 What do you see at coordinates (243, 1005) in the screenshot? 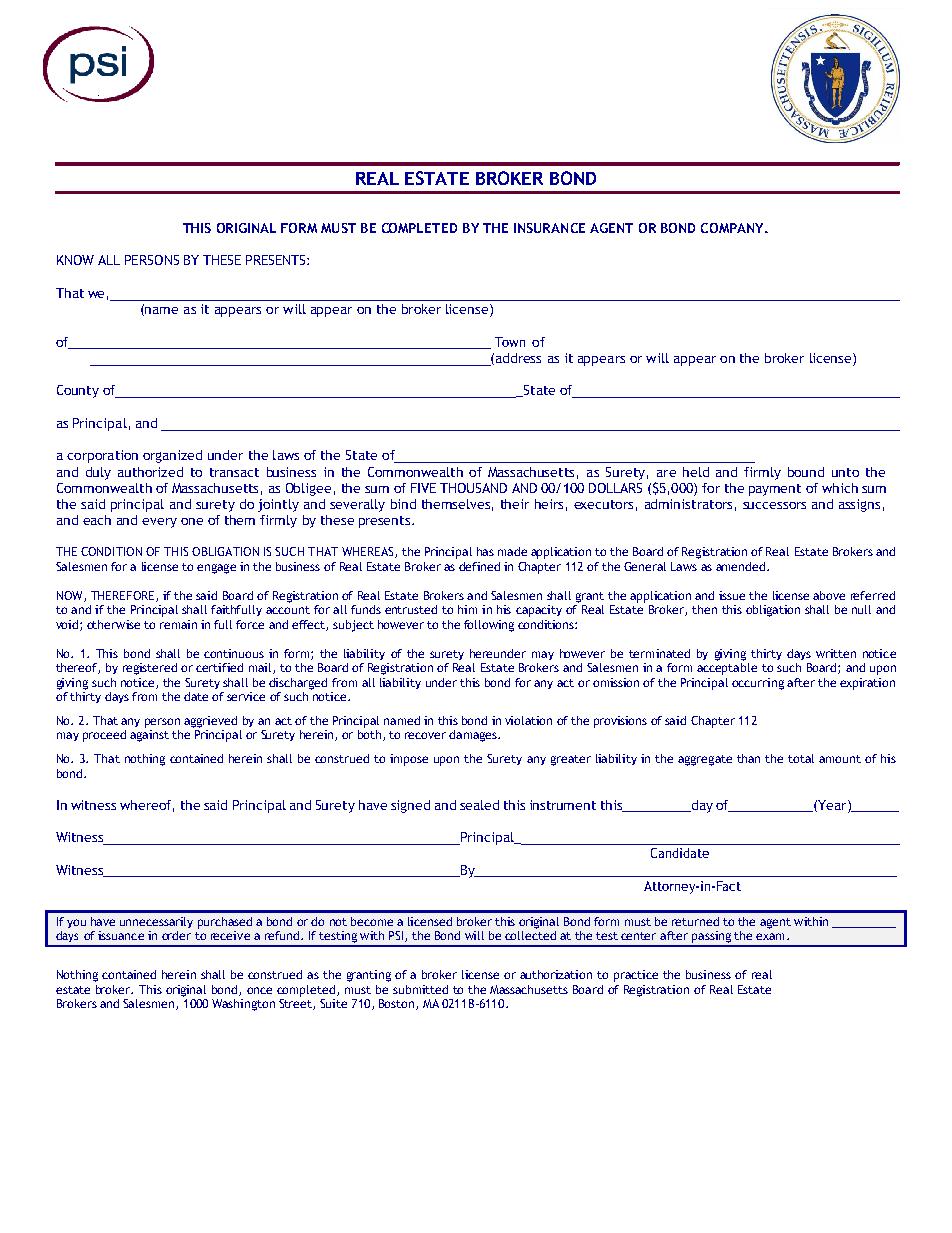
I see `Washington` at bounding box center [243, 1005].
